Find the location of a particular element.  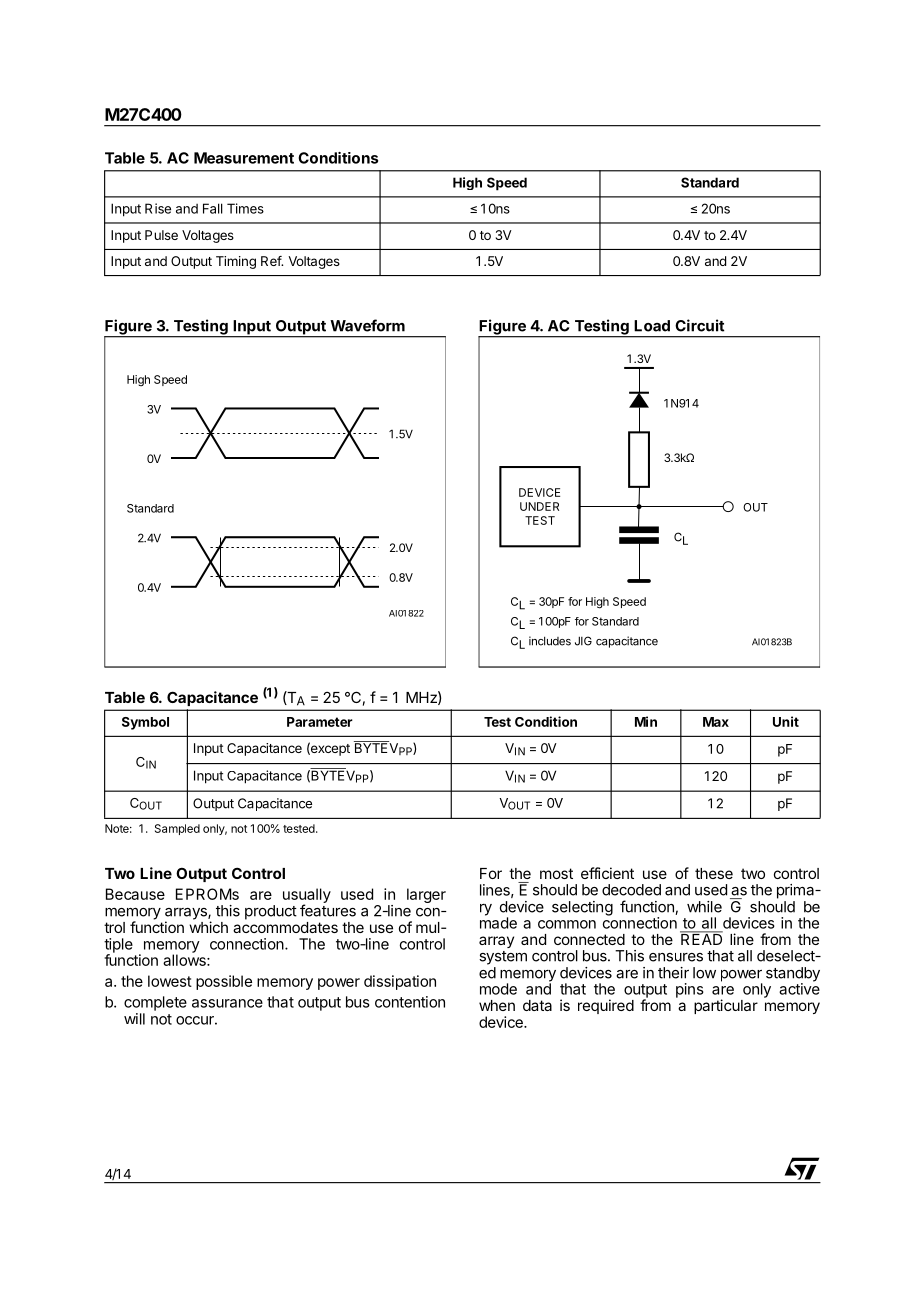

Symbol is located at coordinates (145, 723).
